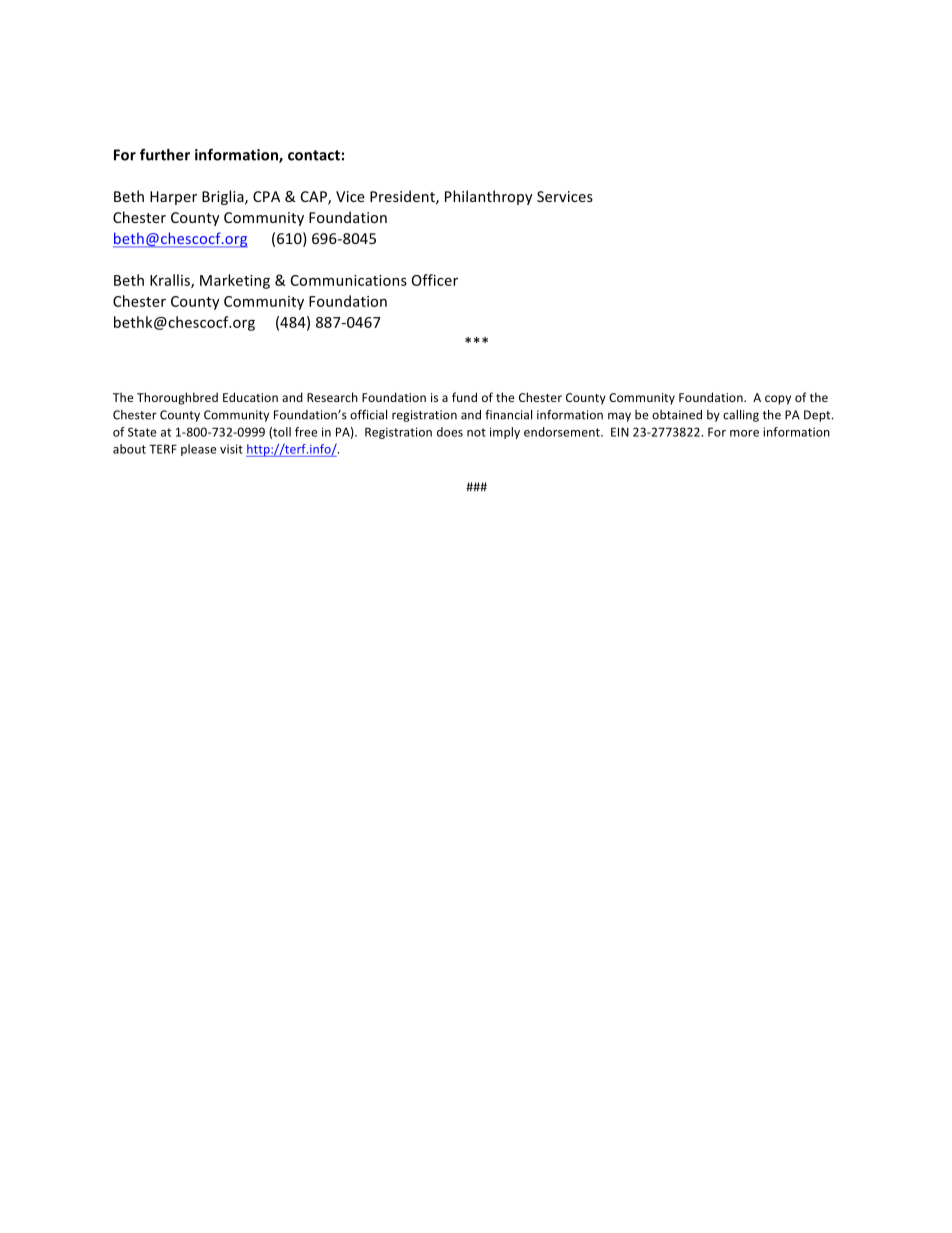 The image size is (952, 1233). What do you see at coordinates (165, 154) in the screenshot?
I see `further` at bounding box center [165, 154].
